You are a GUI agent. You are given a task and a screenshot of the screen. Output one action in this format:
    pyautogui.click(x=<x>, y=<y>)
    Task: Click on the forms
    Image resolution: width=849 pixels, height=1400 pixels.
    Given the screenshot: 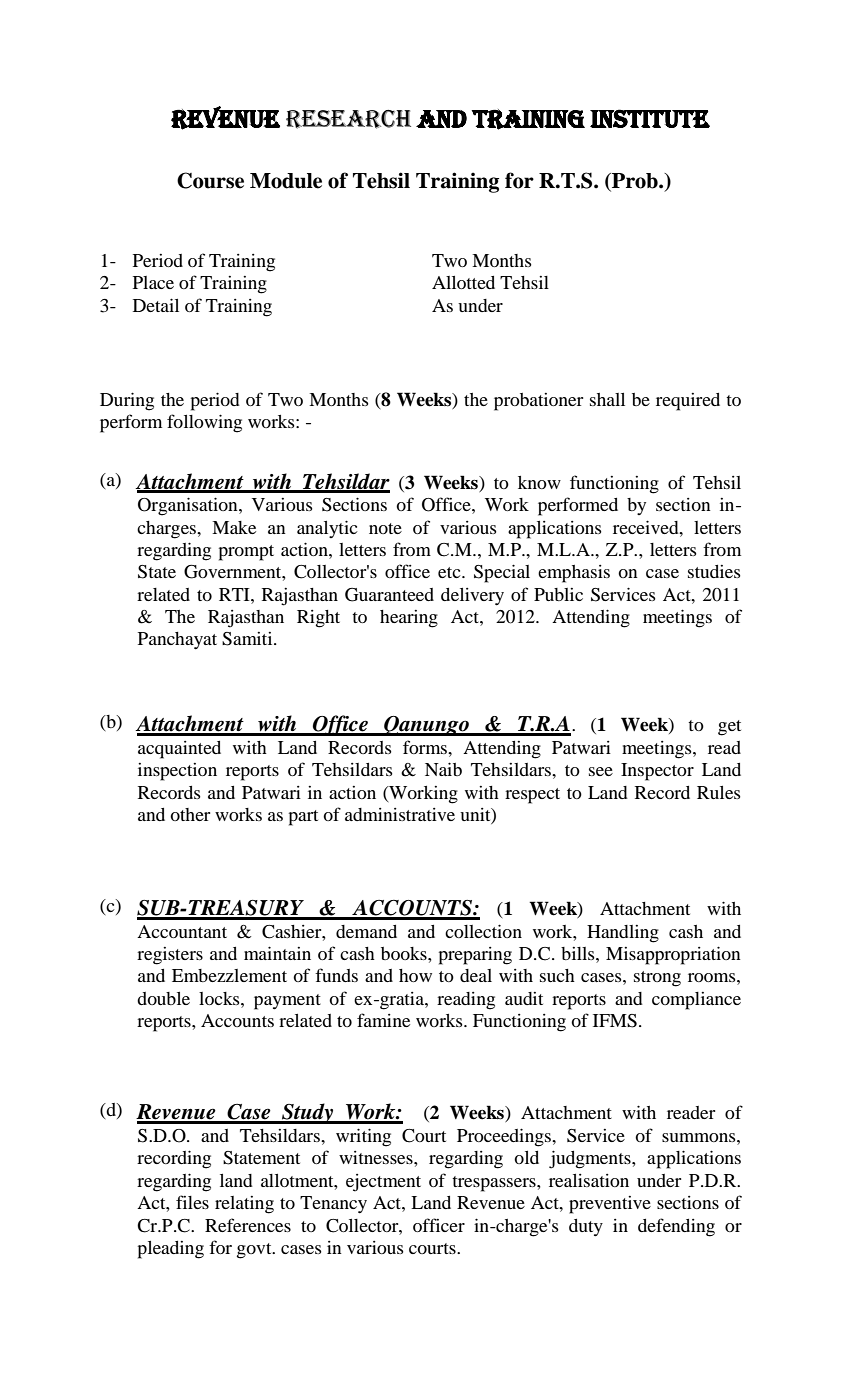 What is the action you would take?
    pyautogui.click(x=426, y=747)
